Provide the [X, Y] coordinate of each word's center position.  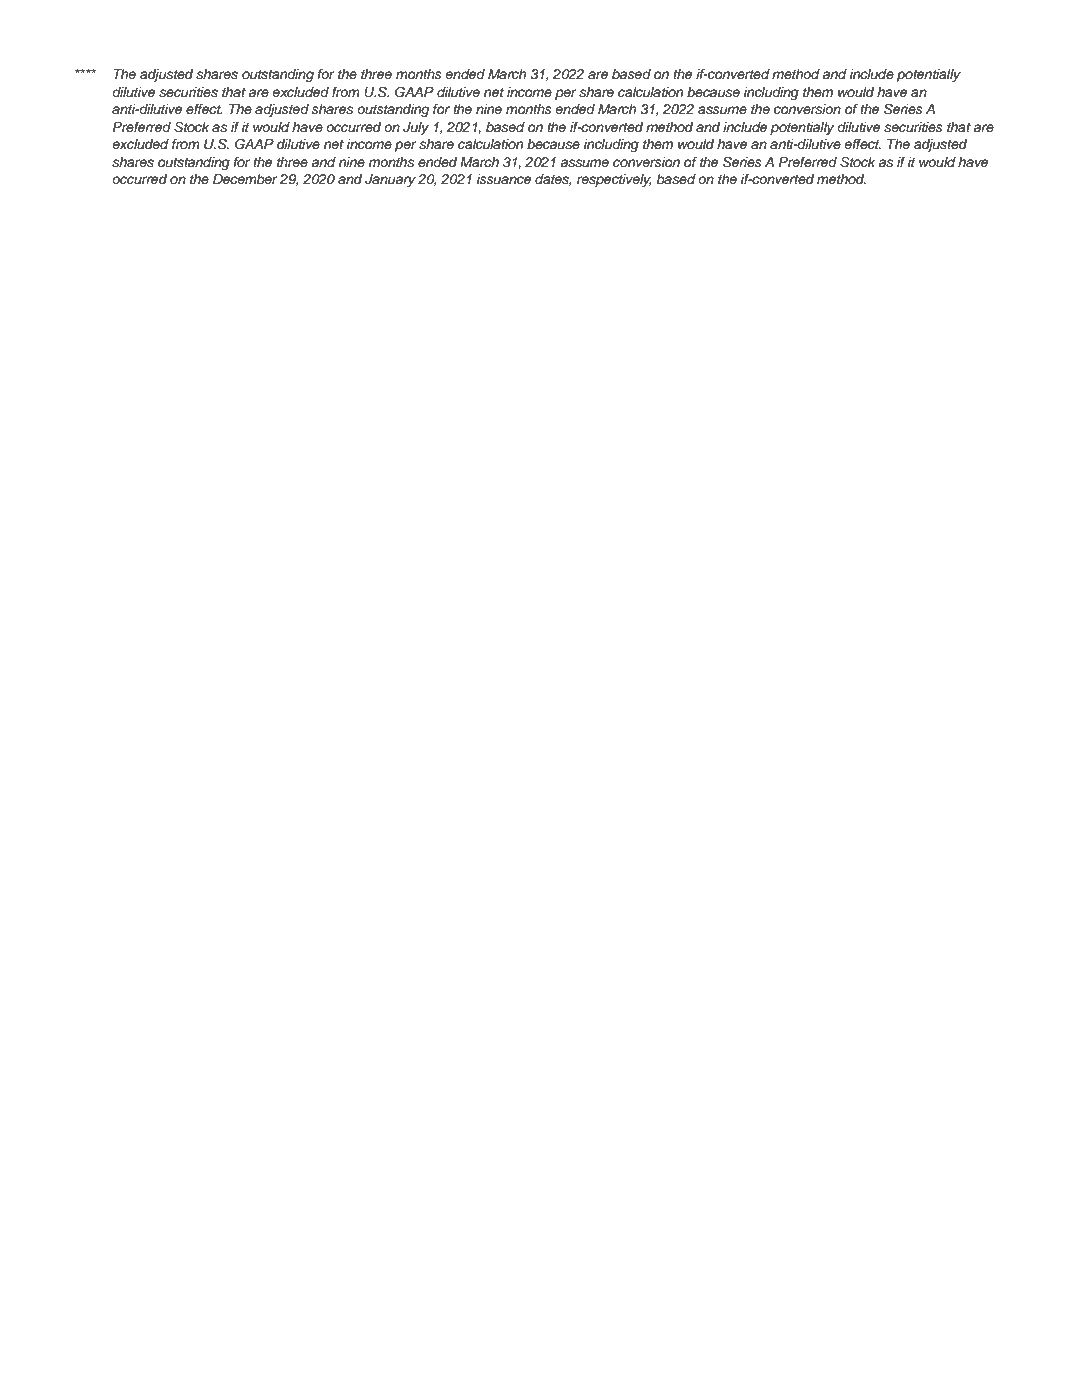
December [245, 179]
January [390, 180]
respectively [614, 180]
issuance [504, 179]
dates [553, 180]
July [416, 128]
